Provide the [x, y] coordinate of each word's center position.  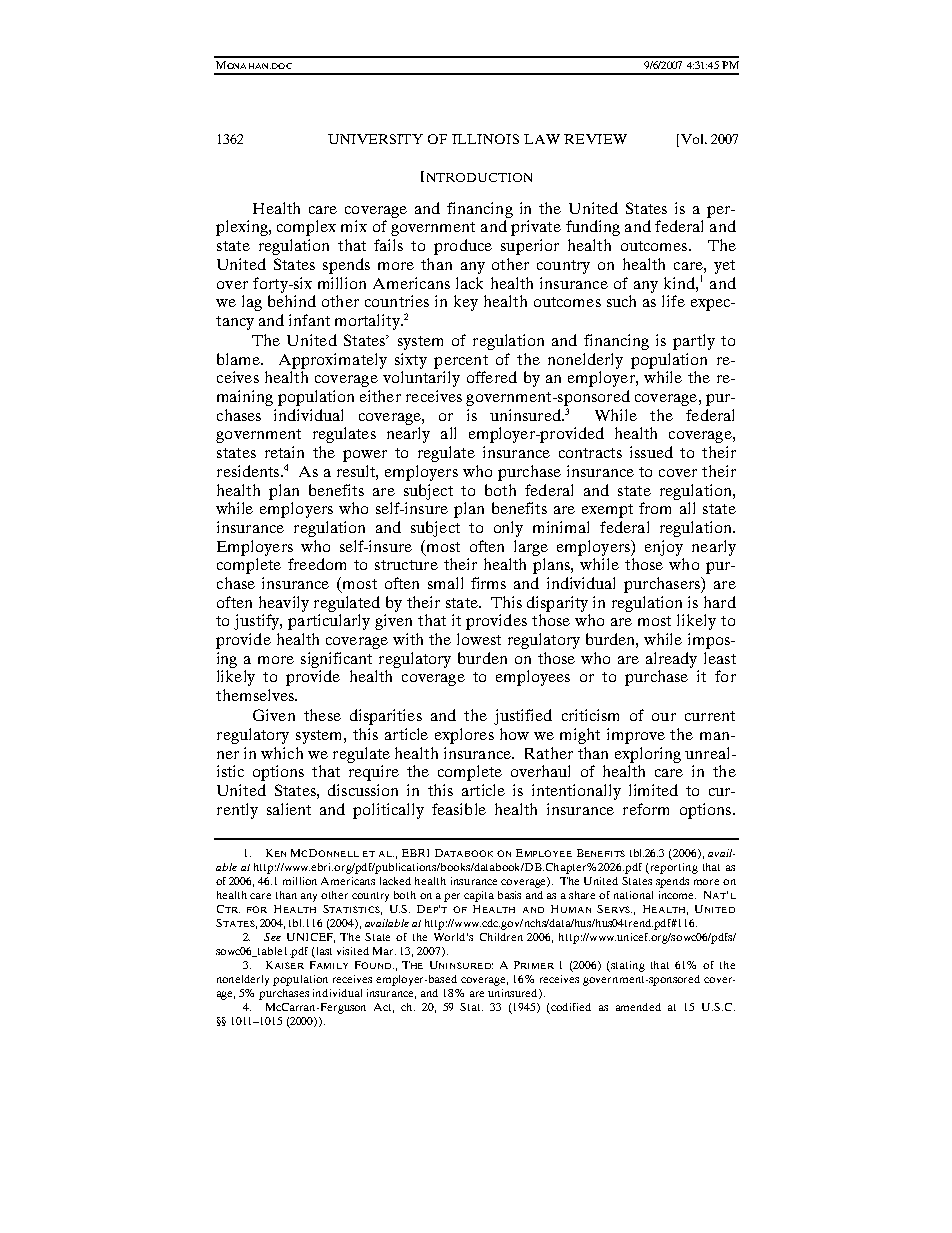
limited [653, 790]
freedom [317, 564]
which [282, 753]
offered [492, 377]
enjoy [664, 548]
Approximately [333, 361]
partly [694, 342]
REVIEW [595, 139]
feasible [459, 809]
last [324, 951]
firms [488, 583]
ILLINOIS [485, 139]
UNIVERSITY [375, 139]
